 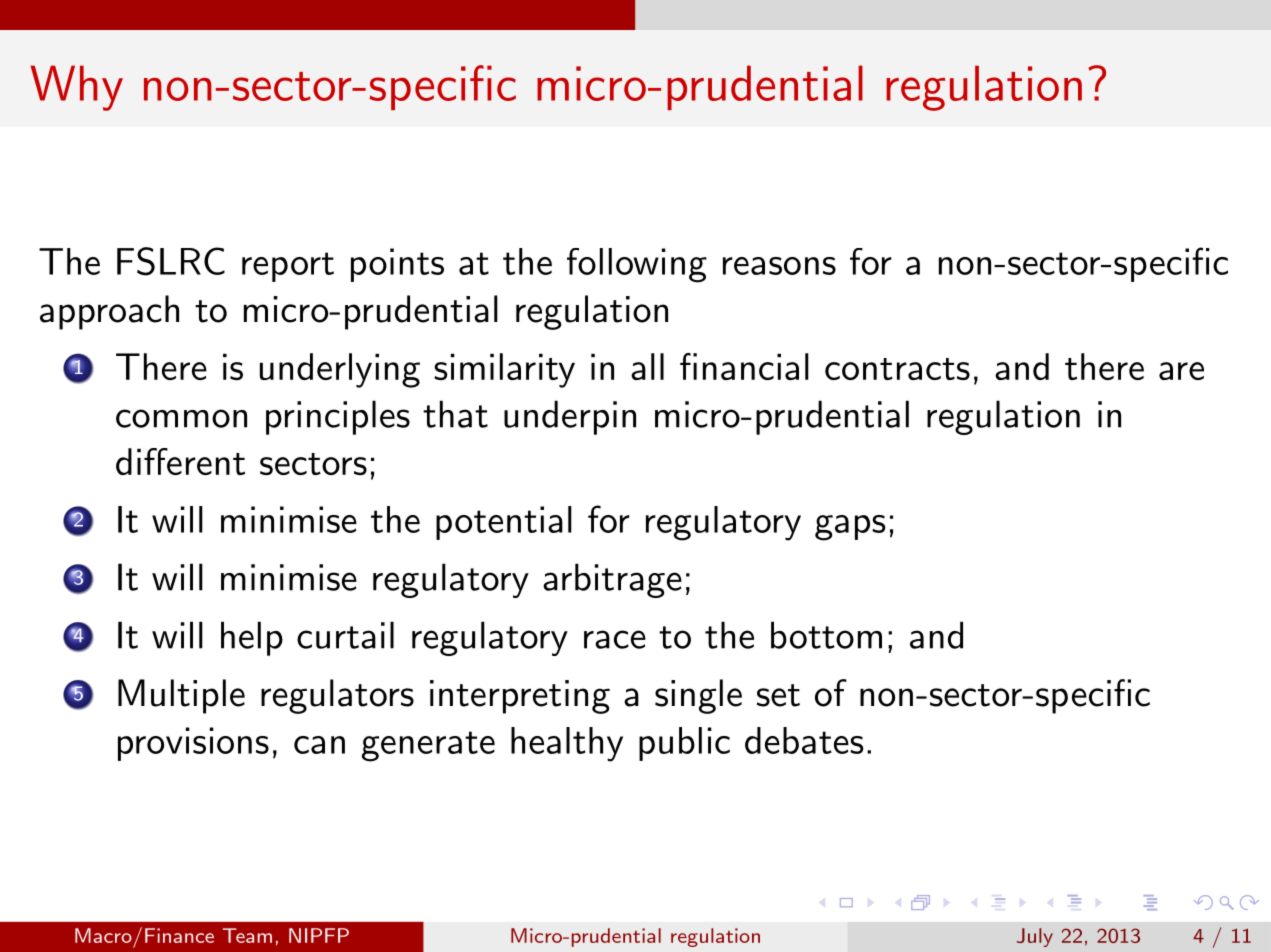 I want to click on July, so click(x=1035, y=937).
